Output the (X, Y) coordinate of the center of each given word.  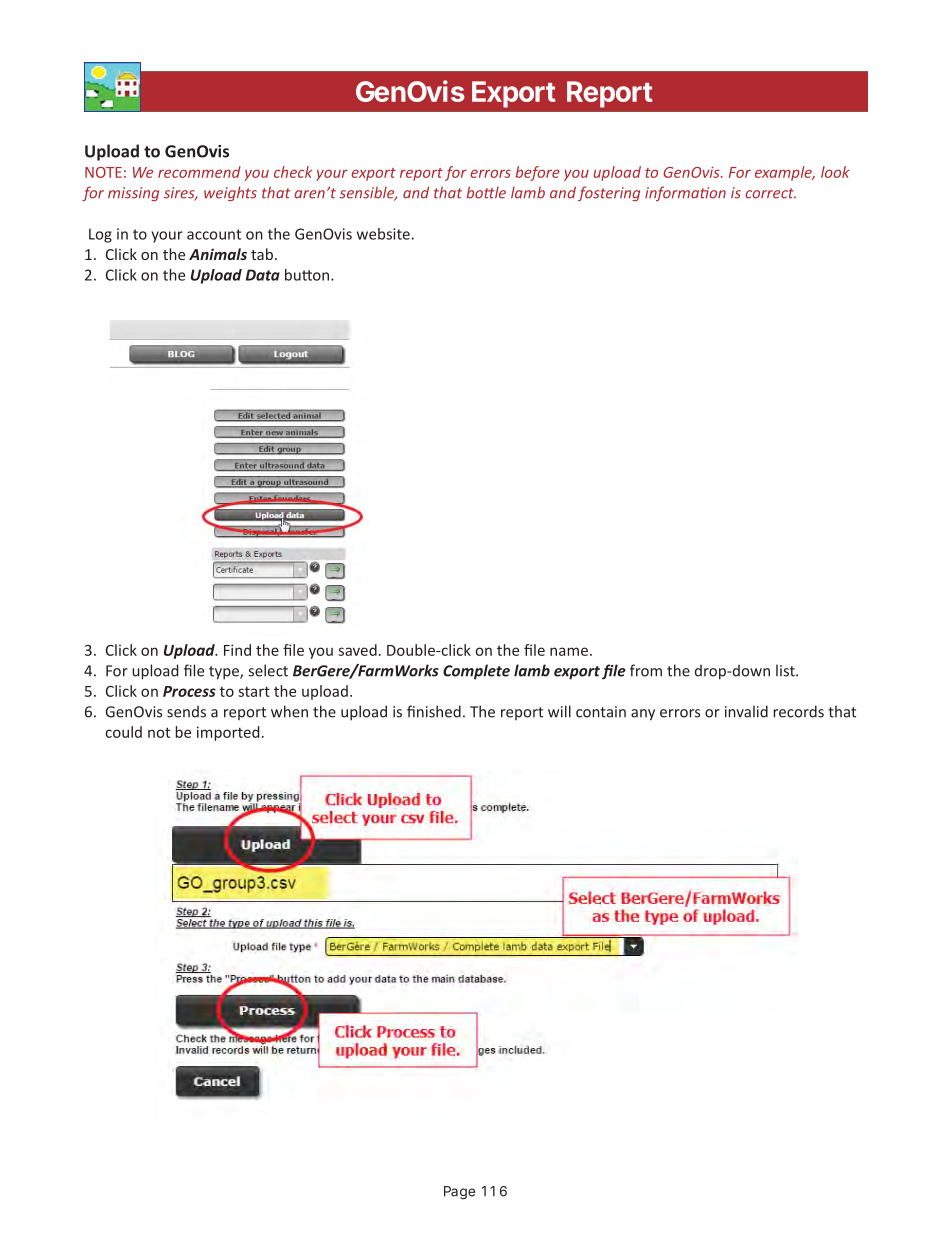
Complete (476, 672)
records (798, 711)
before (537, 173)
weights (230, 193)
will (559, 711)
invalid (746, 711)
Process (189, 691)
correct (770, 193)
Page (459, 1193)
